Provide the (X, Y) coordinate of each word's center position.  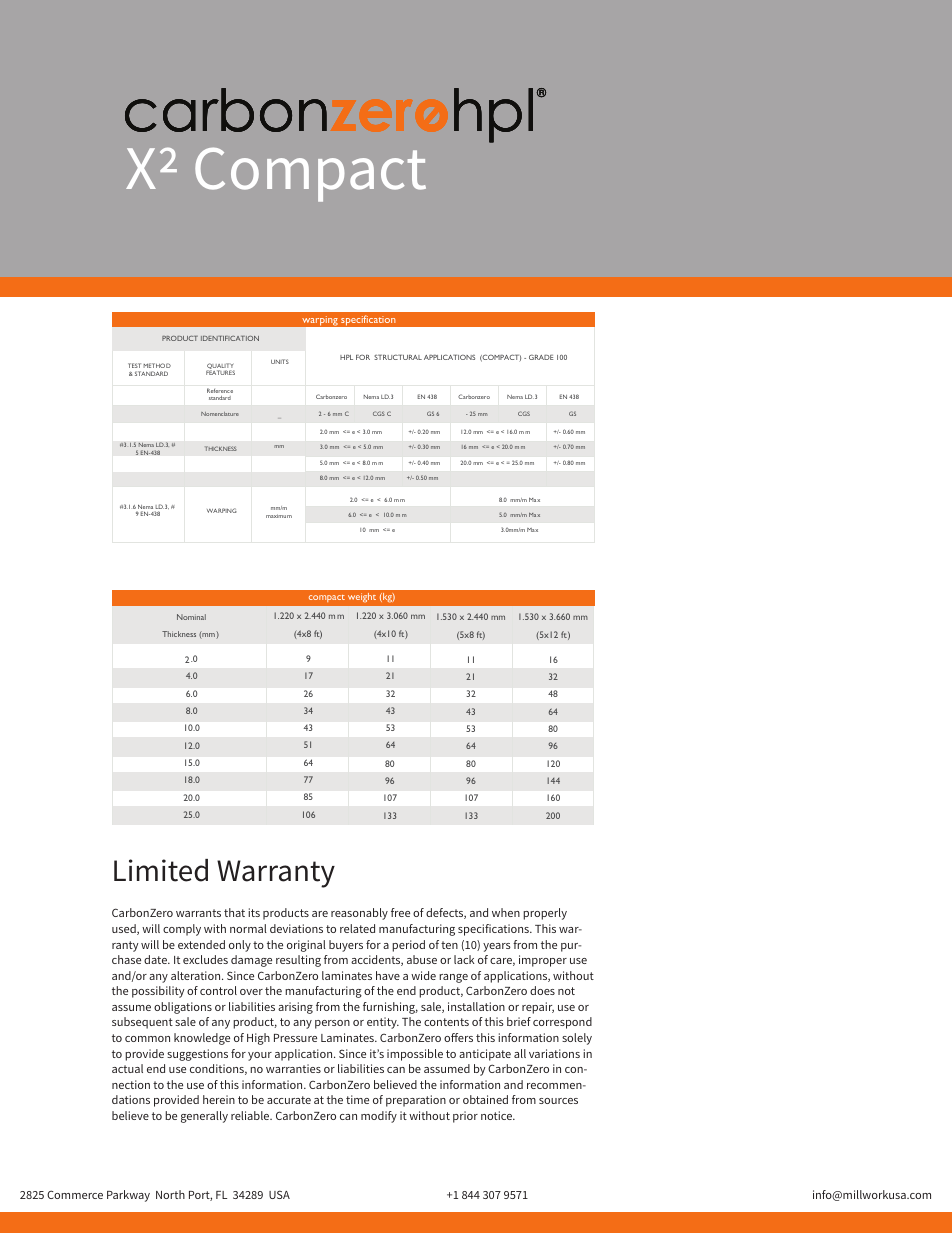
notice (497, 1115)
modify (379, 1117)
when (506, 912)
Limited (161, 870)
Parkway (128, 1196)
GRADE (541, 357)
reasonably (359, 914)
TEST (134, 365)
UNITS (280, 361)
